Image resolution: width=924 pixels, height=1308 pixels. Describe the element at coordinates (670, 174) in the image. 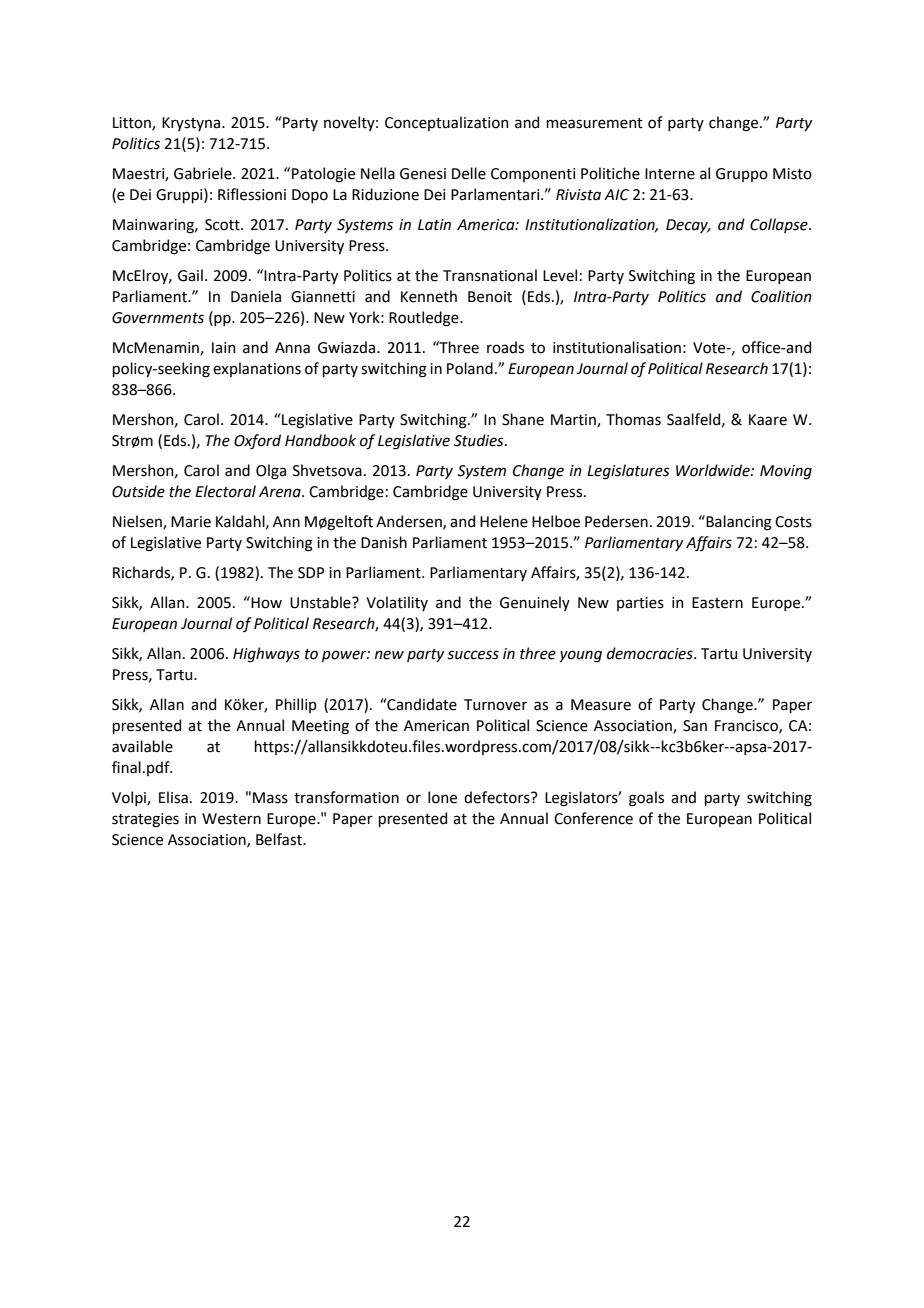

I see `Interne` at that location.
